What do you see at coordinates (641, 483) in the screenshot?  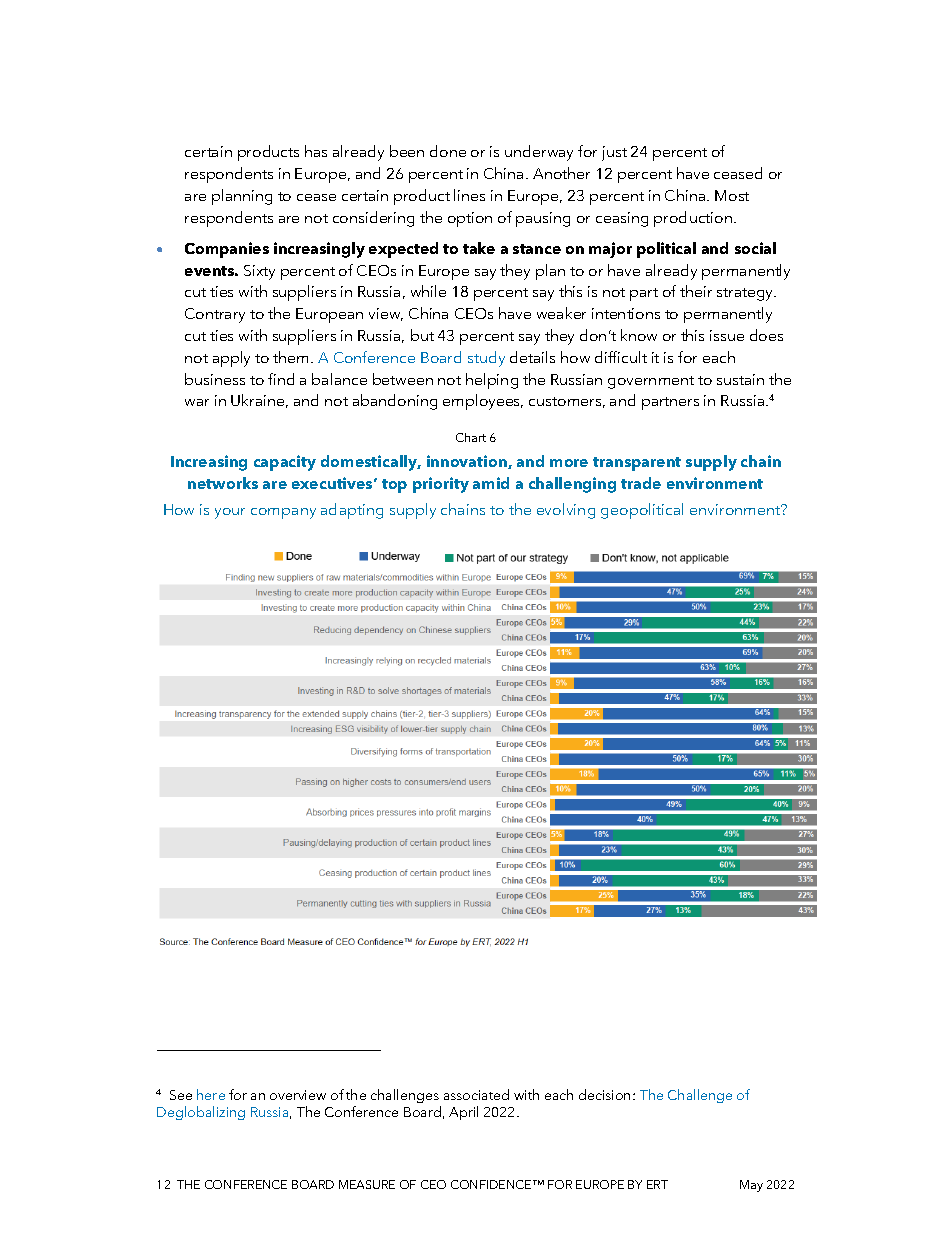 I see `trade` at bounding box center [641, 483].
